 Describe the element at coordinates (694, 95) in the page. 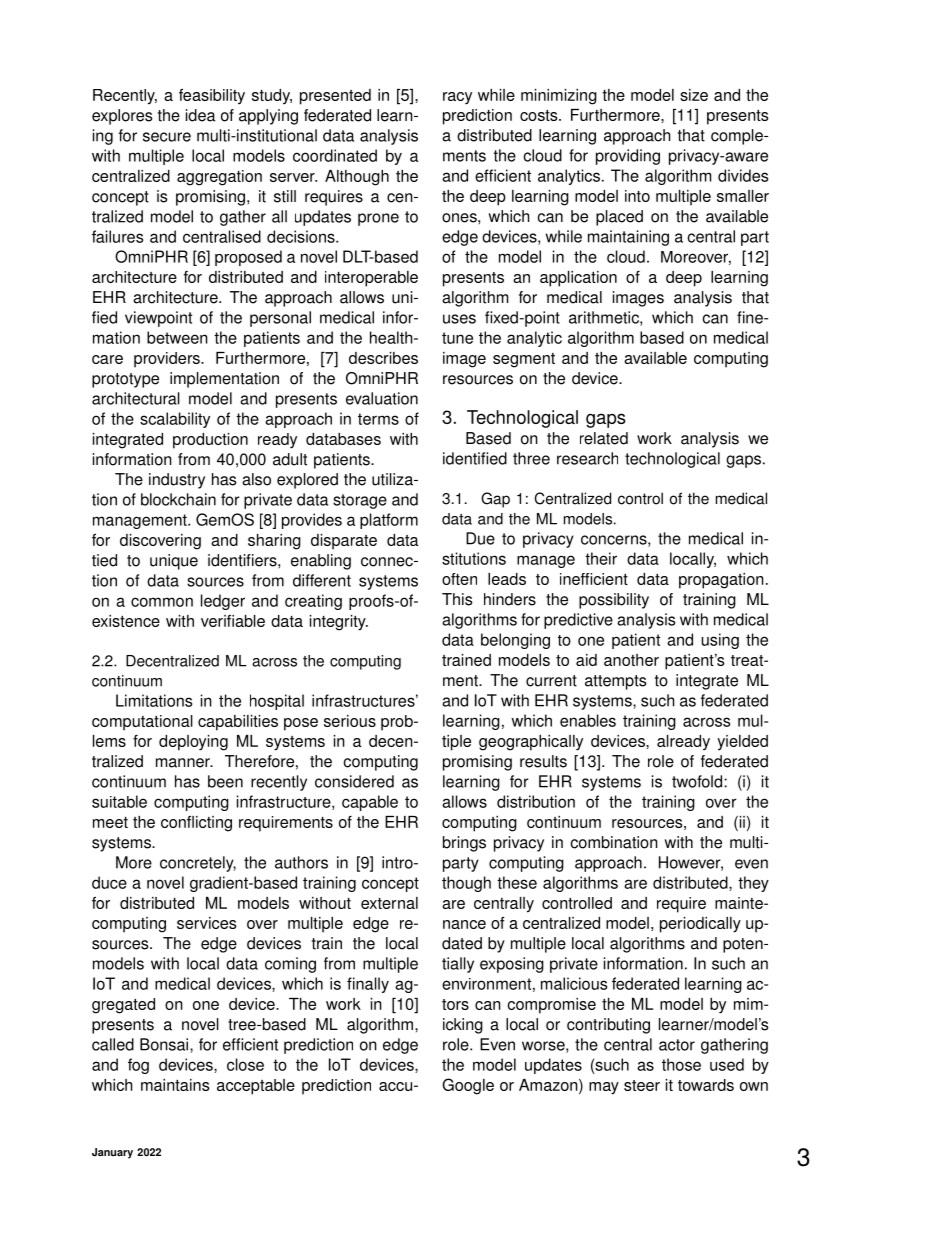

I see `size` at that location.
